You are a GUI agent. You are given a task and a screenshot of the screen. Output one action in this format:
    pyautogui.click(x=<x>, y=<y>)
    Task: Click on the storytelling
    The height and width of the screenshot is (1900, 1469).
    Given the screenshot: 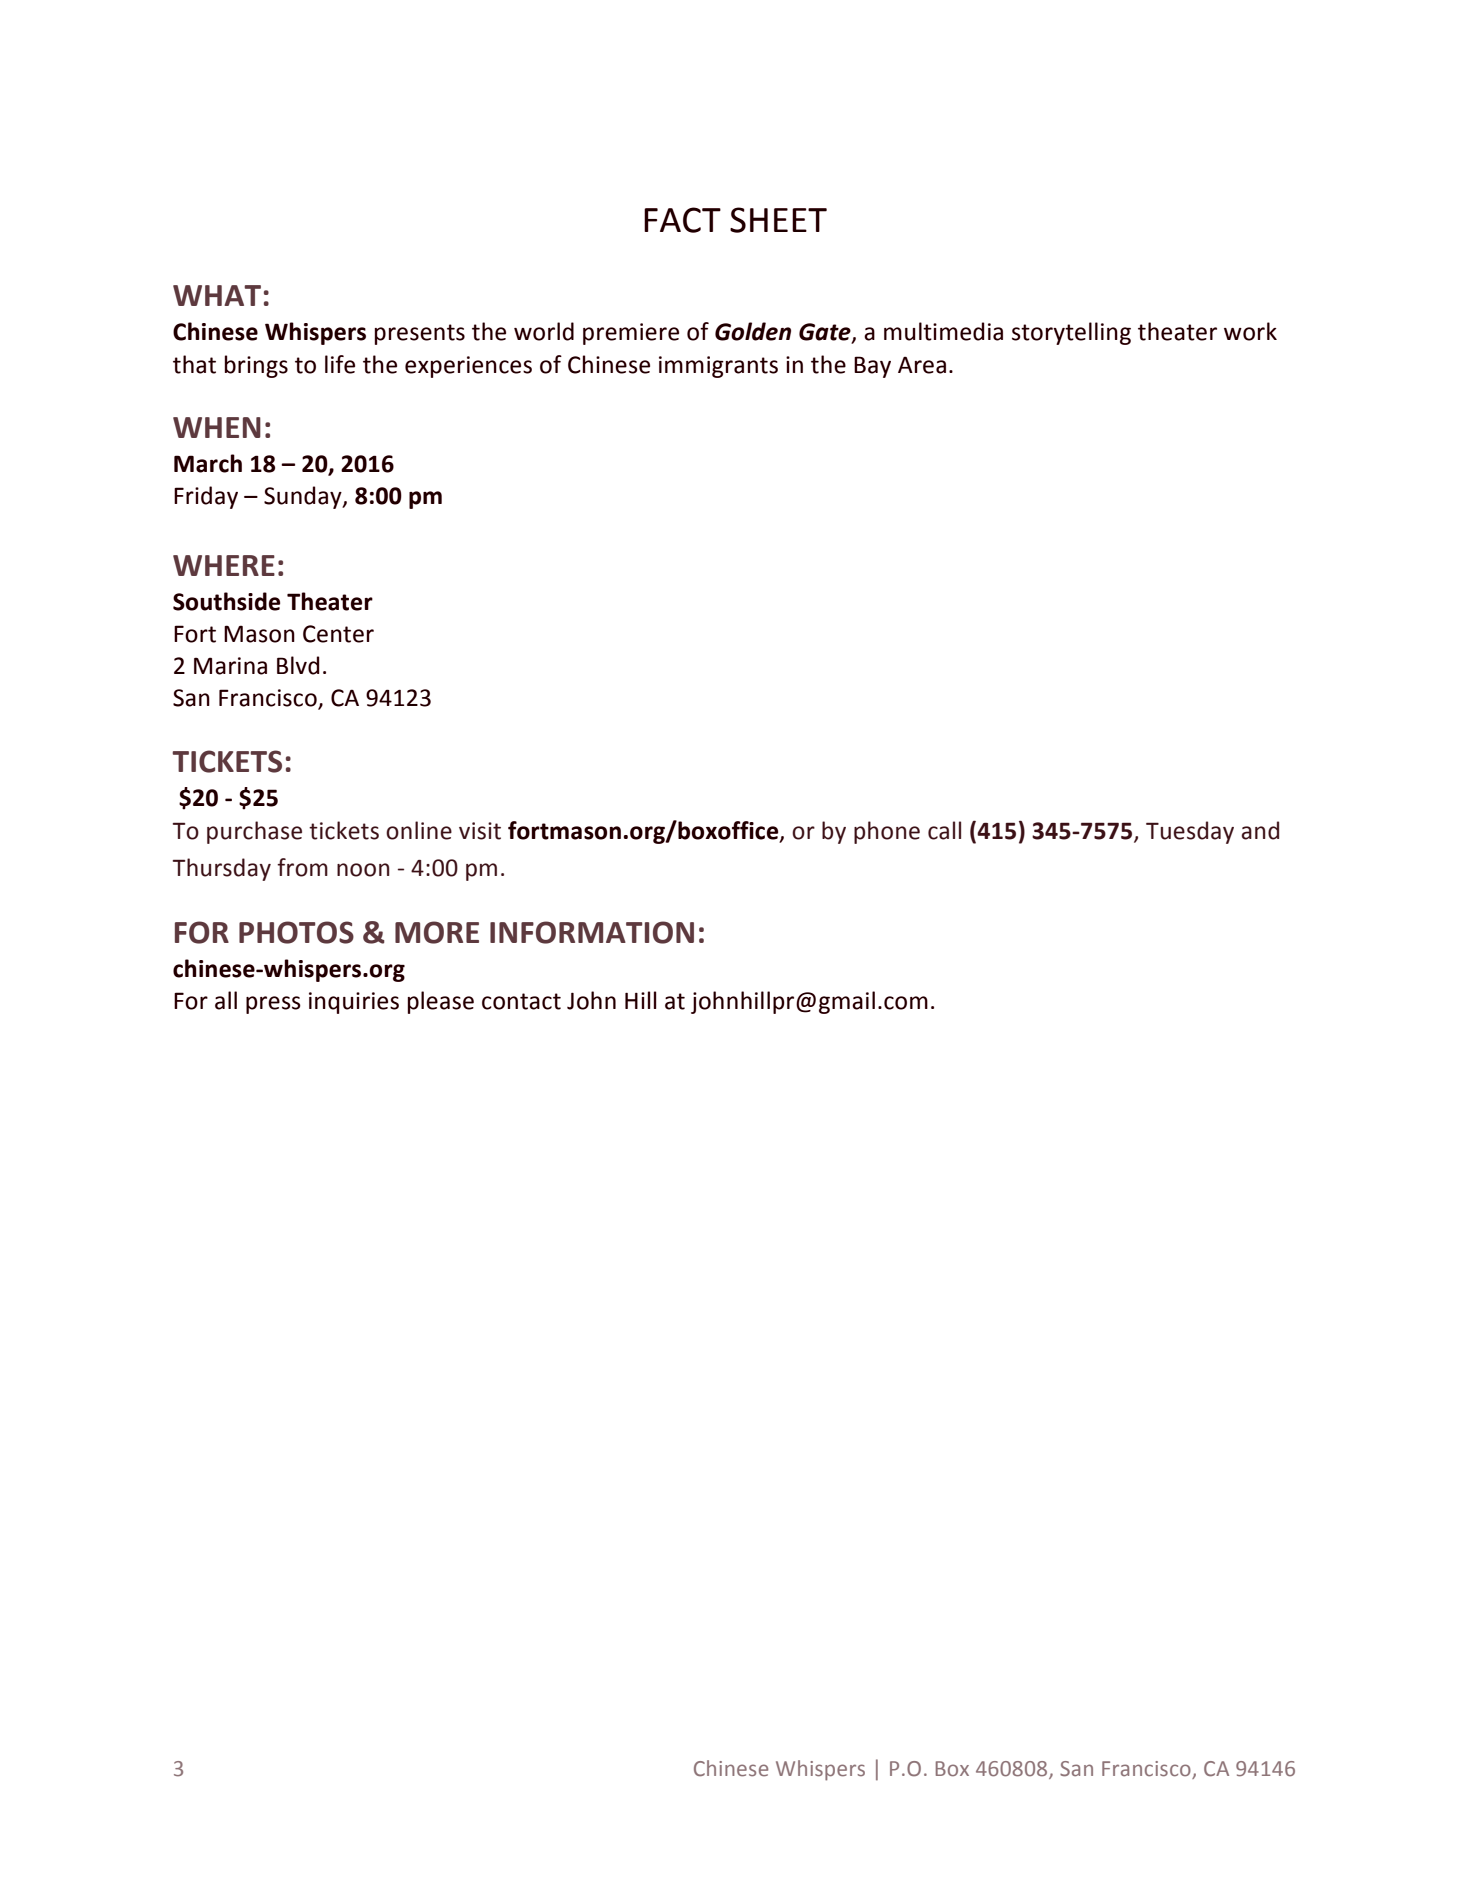 What is the action you would take?
    pyautogui.click(x=1071, y=333)
